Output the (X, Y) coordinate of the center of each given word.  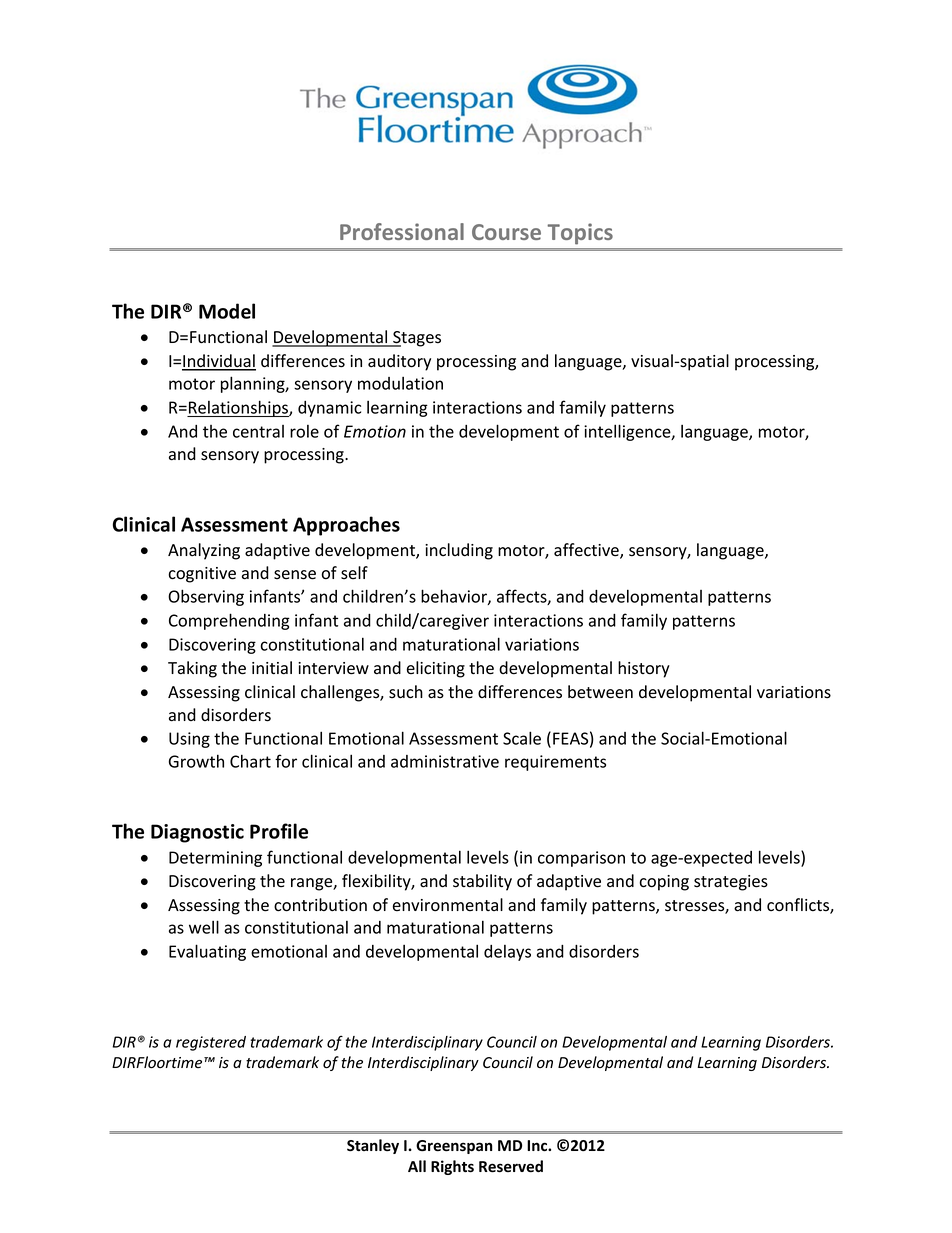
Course (506, 232)
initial (272, 668)
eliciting (436, 669)
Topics (580, 234)
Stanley (373, 1146)
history (644, 669)
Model (227, 311)
